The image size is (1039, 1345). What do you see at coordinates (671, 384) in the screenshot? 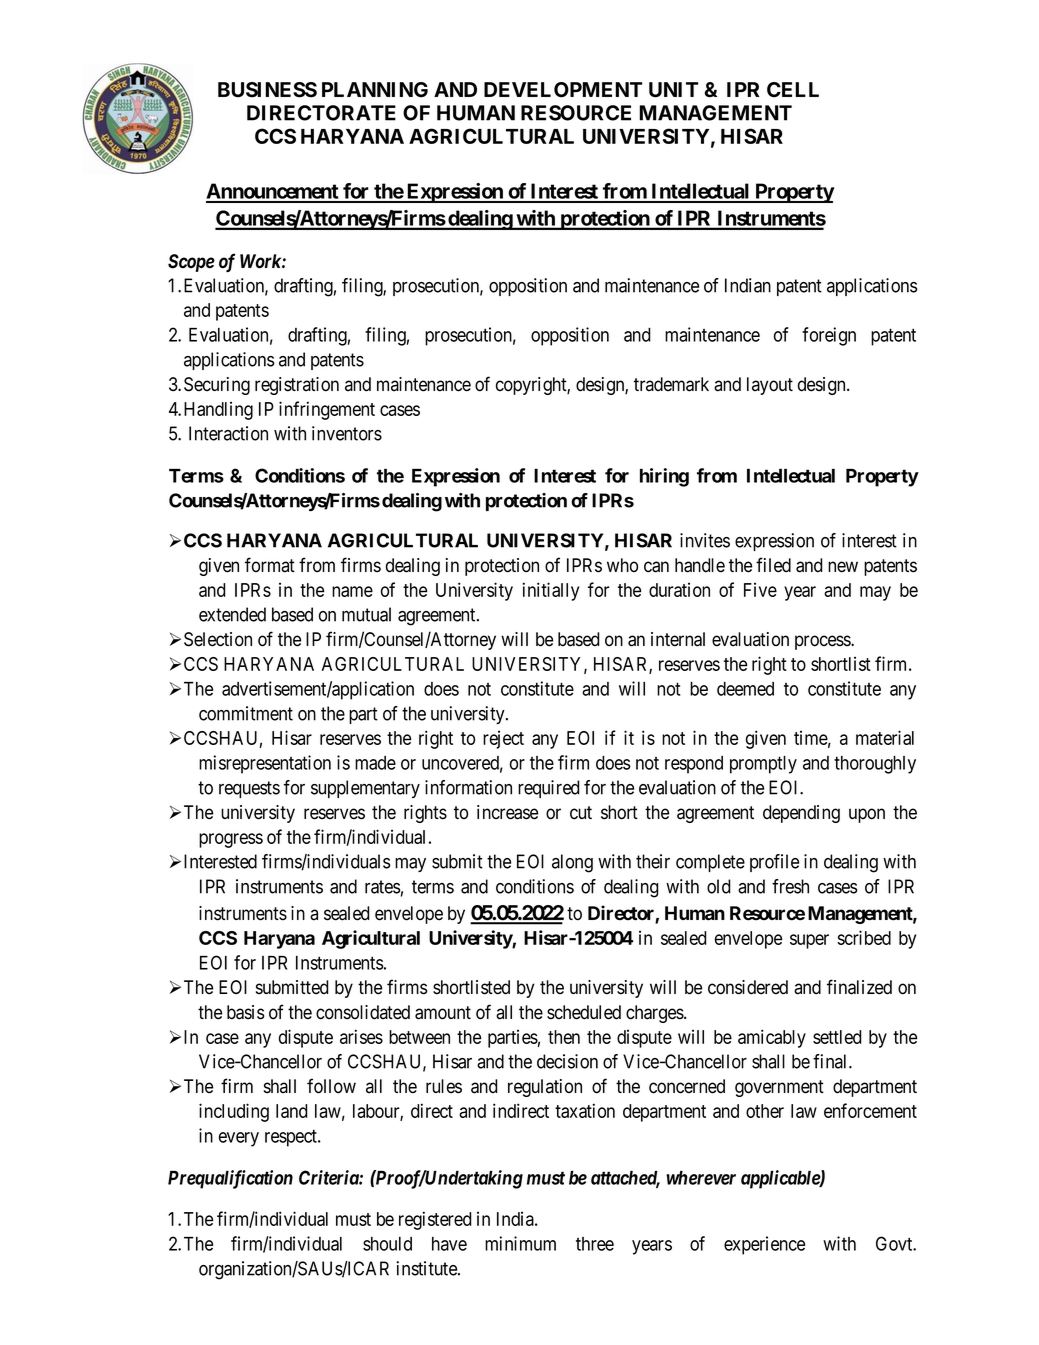
I see `trademark` at bounding box center [671, 384].
